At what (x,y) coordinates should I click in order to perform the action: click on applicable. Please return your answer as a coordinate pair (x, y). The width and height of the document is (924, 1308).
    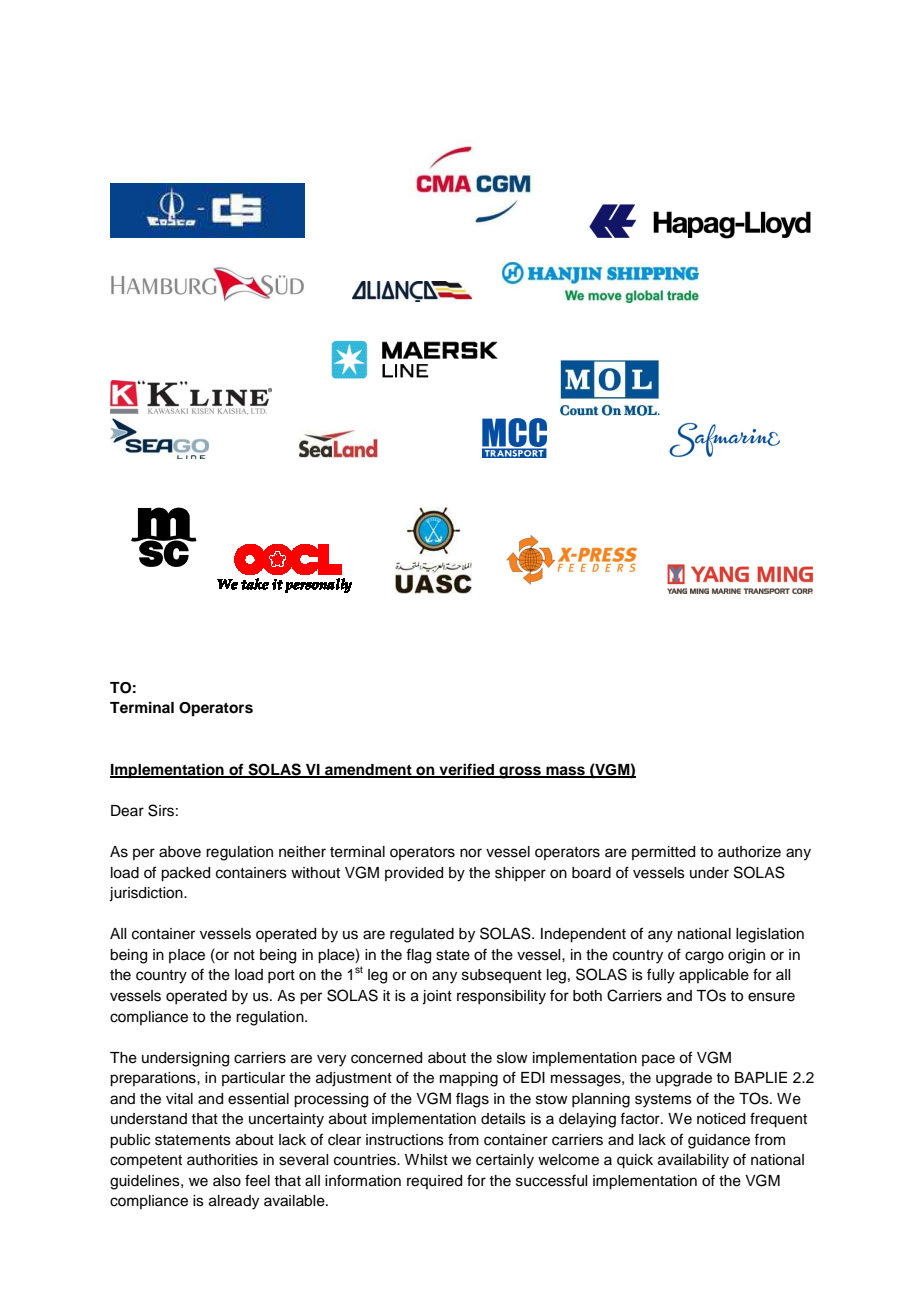
    Looking at the image, I should click on (714, 976).
